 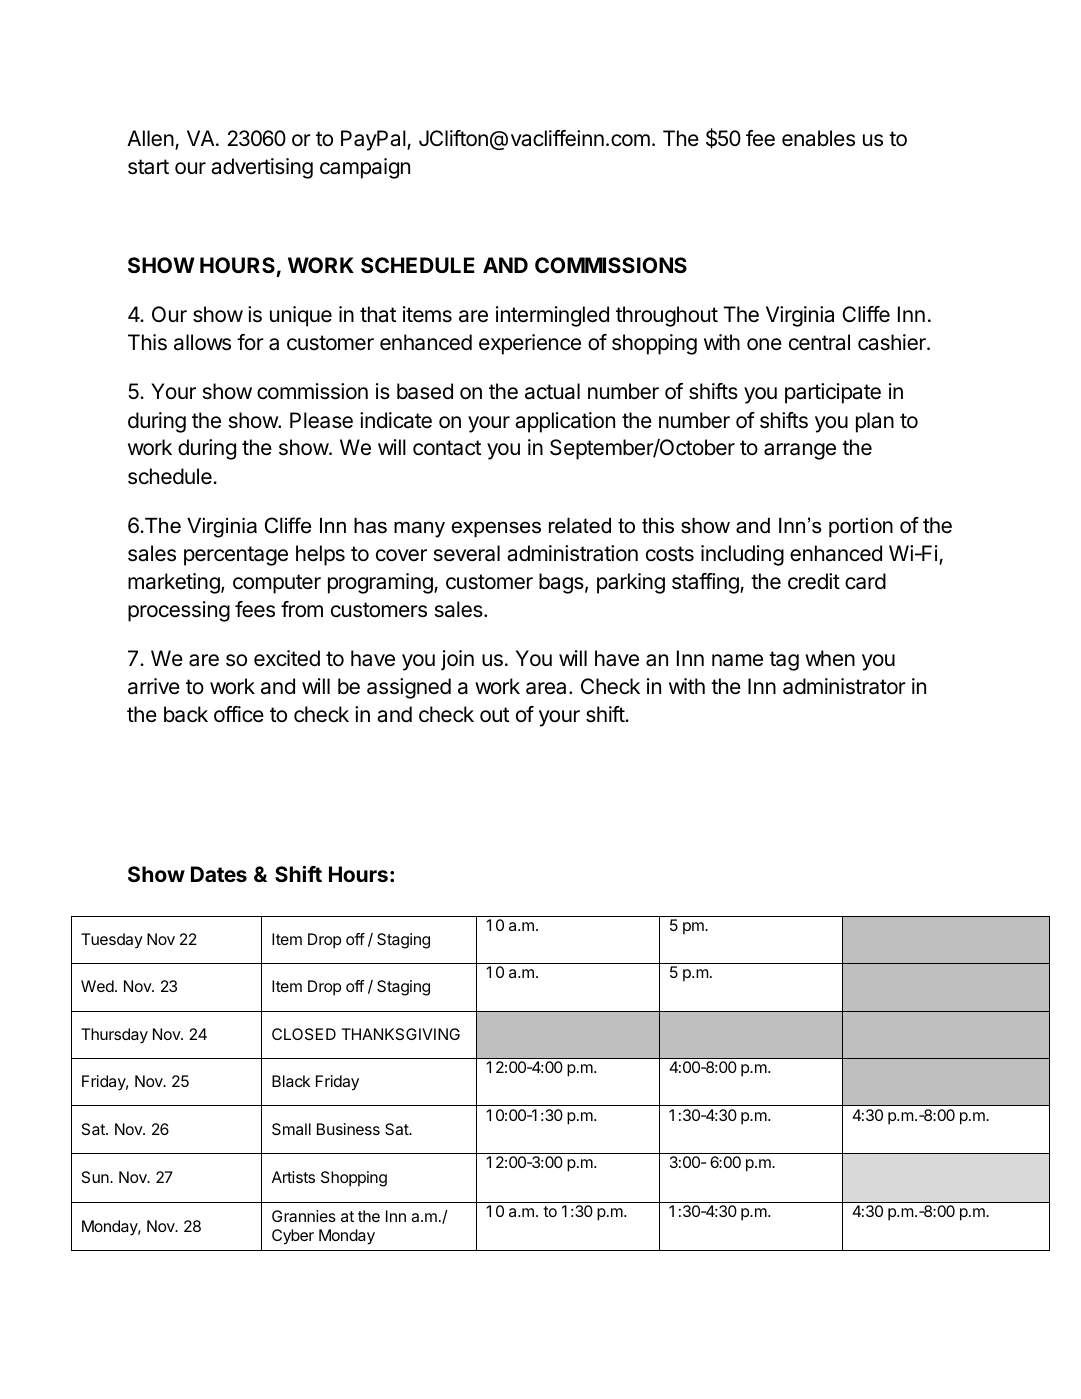 I want to click on Business, so click(x=348, y=1129).
